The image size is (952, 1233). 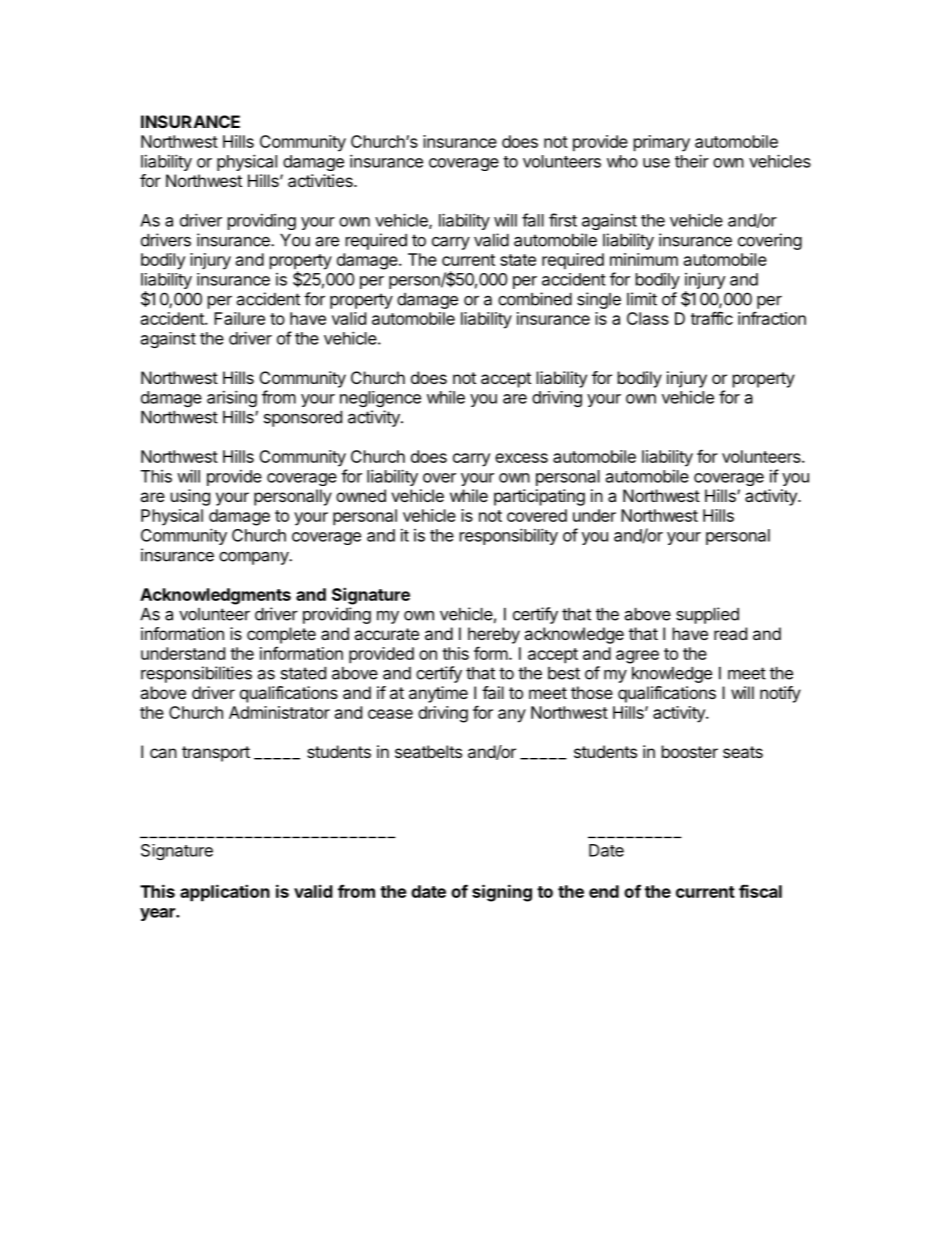 What do you see at coordinates (254, 558) in the screenshot?
I see `company` at bounding box center [254, 558].
